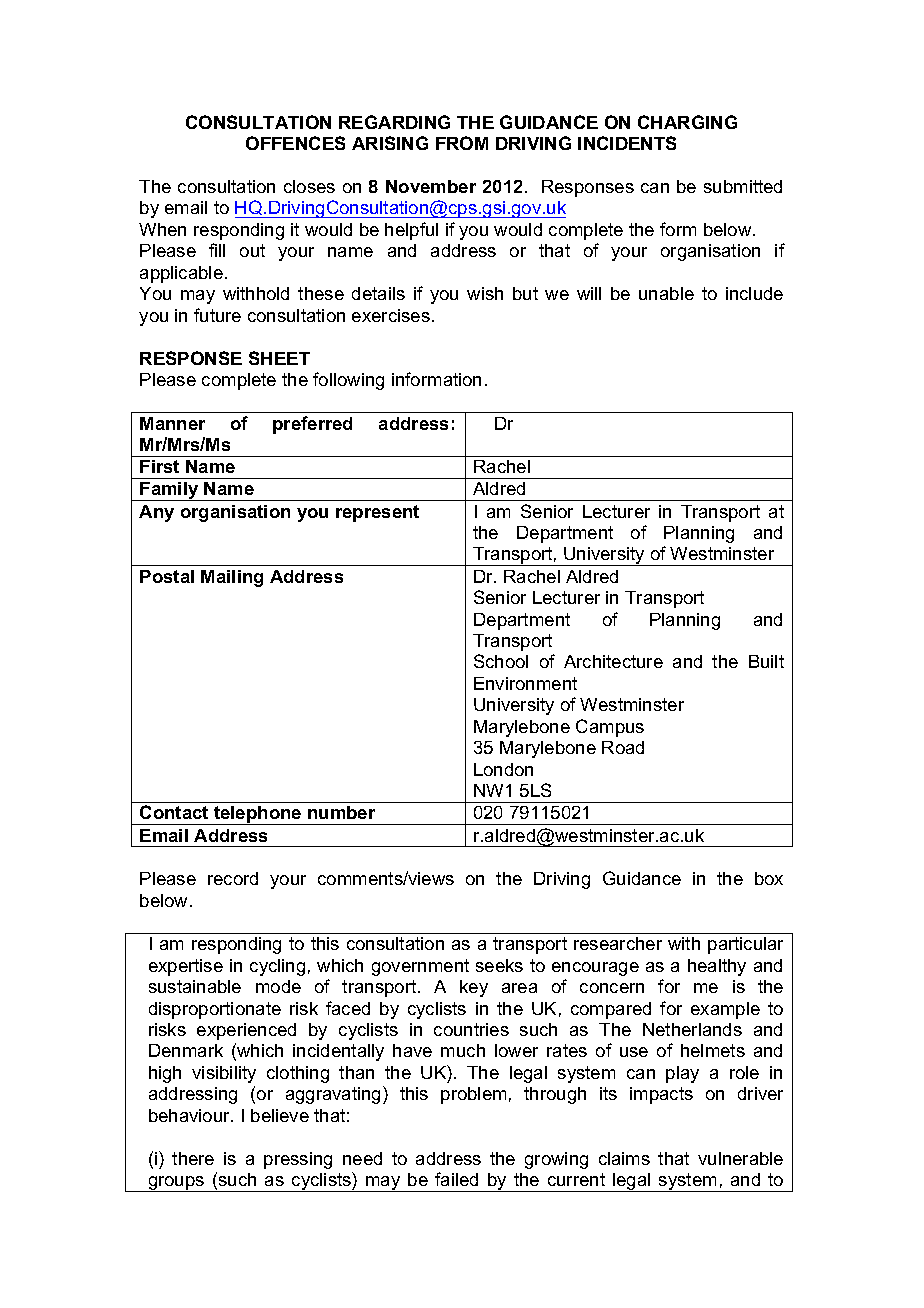  I want to click on failed, so click(456, 1179).
